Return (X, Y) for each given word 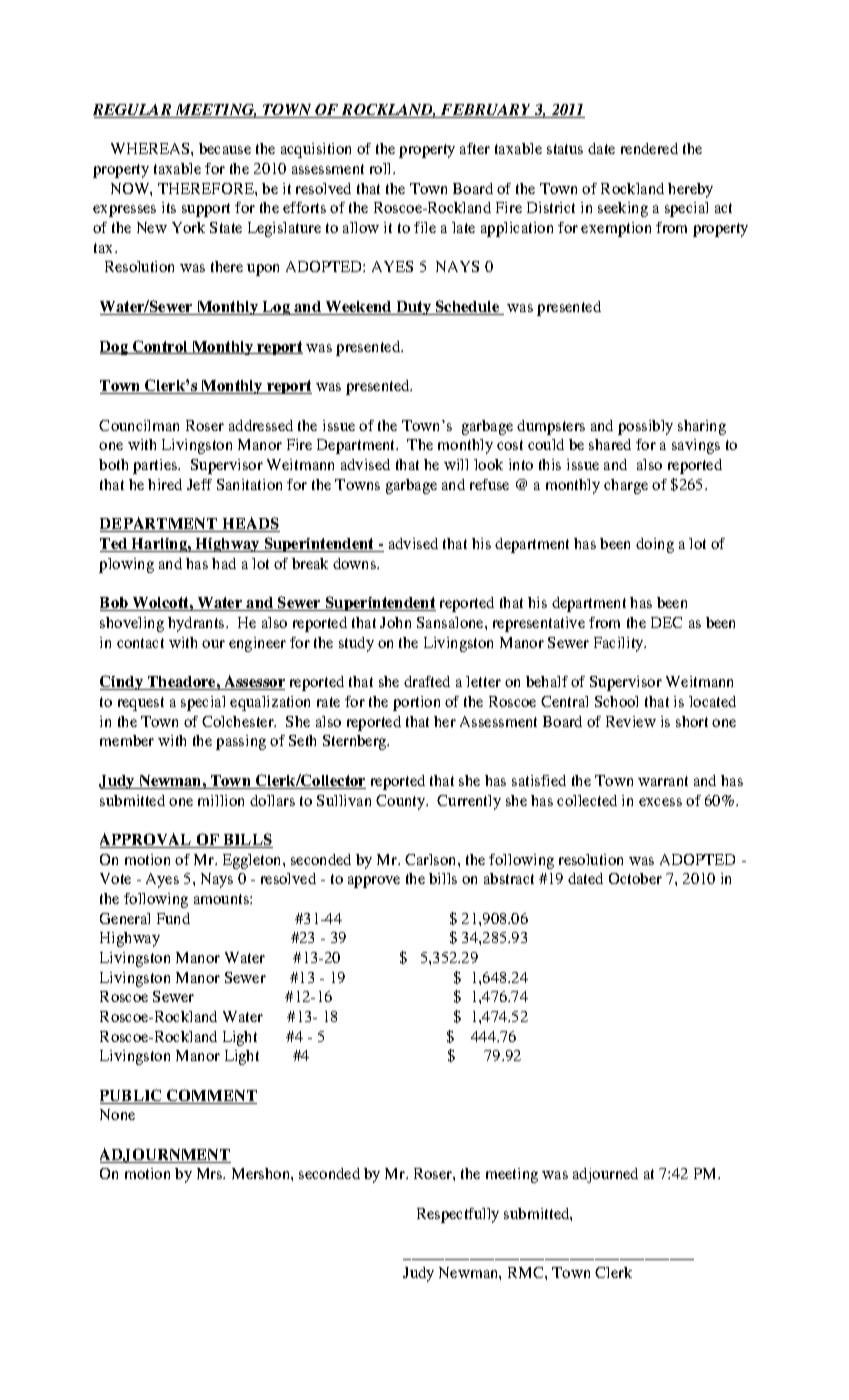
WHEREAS (151, 148)
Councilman (139, 425)
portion (416, 703)
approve (374, 882)
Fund (173, 918)
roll (382, 168)
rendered (649, 148)
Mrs (211, 1173)
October (635, 878)
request (141, 704)
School (616, 701)
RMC (527, 1272)
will (456, 464)
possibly (645, 427)
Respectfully (458, 1215)
